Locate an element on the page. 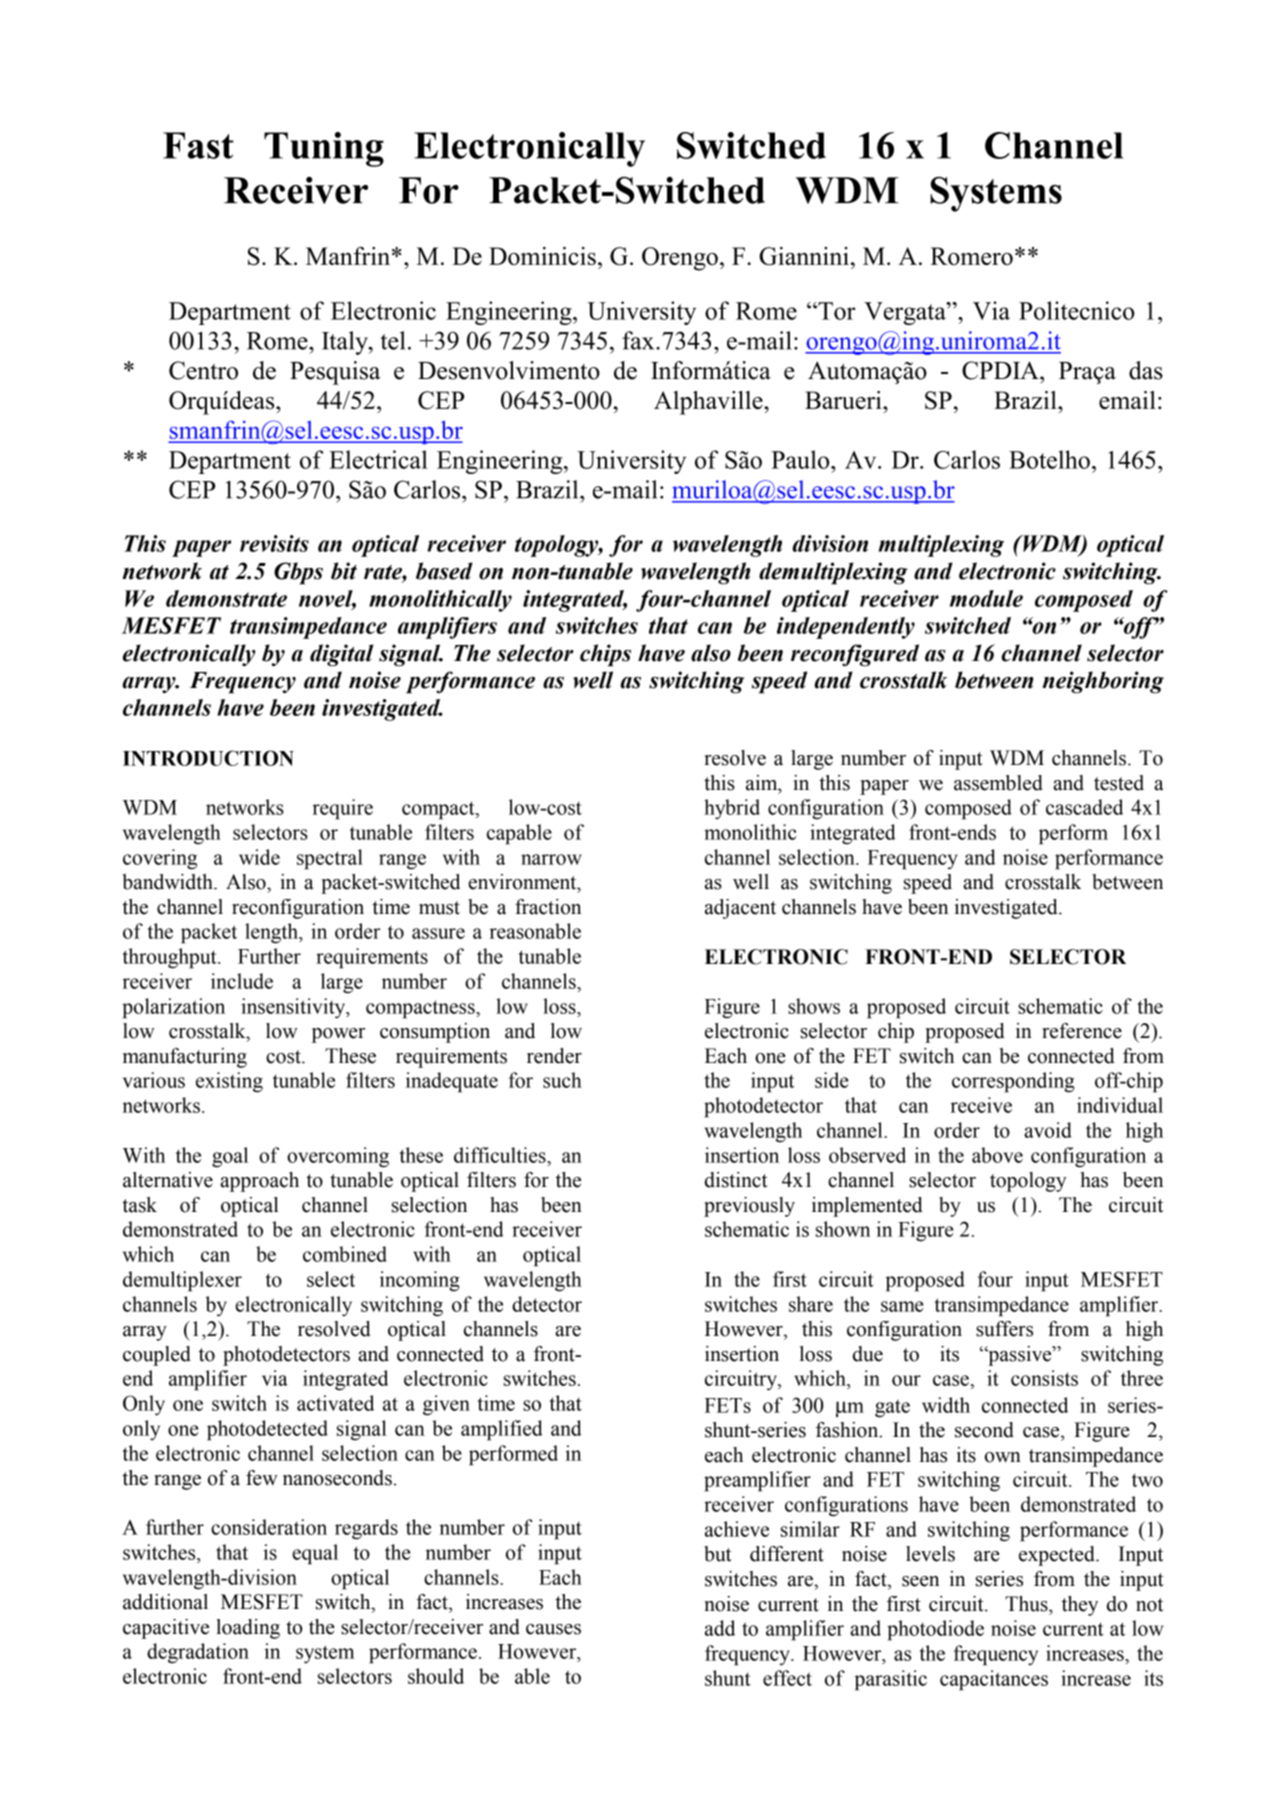  Alphaville is located at coordinates (709, 403).
